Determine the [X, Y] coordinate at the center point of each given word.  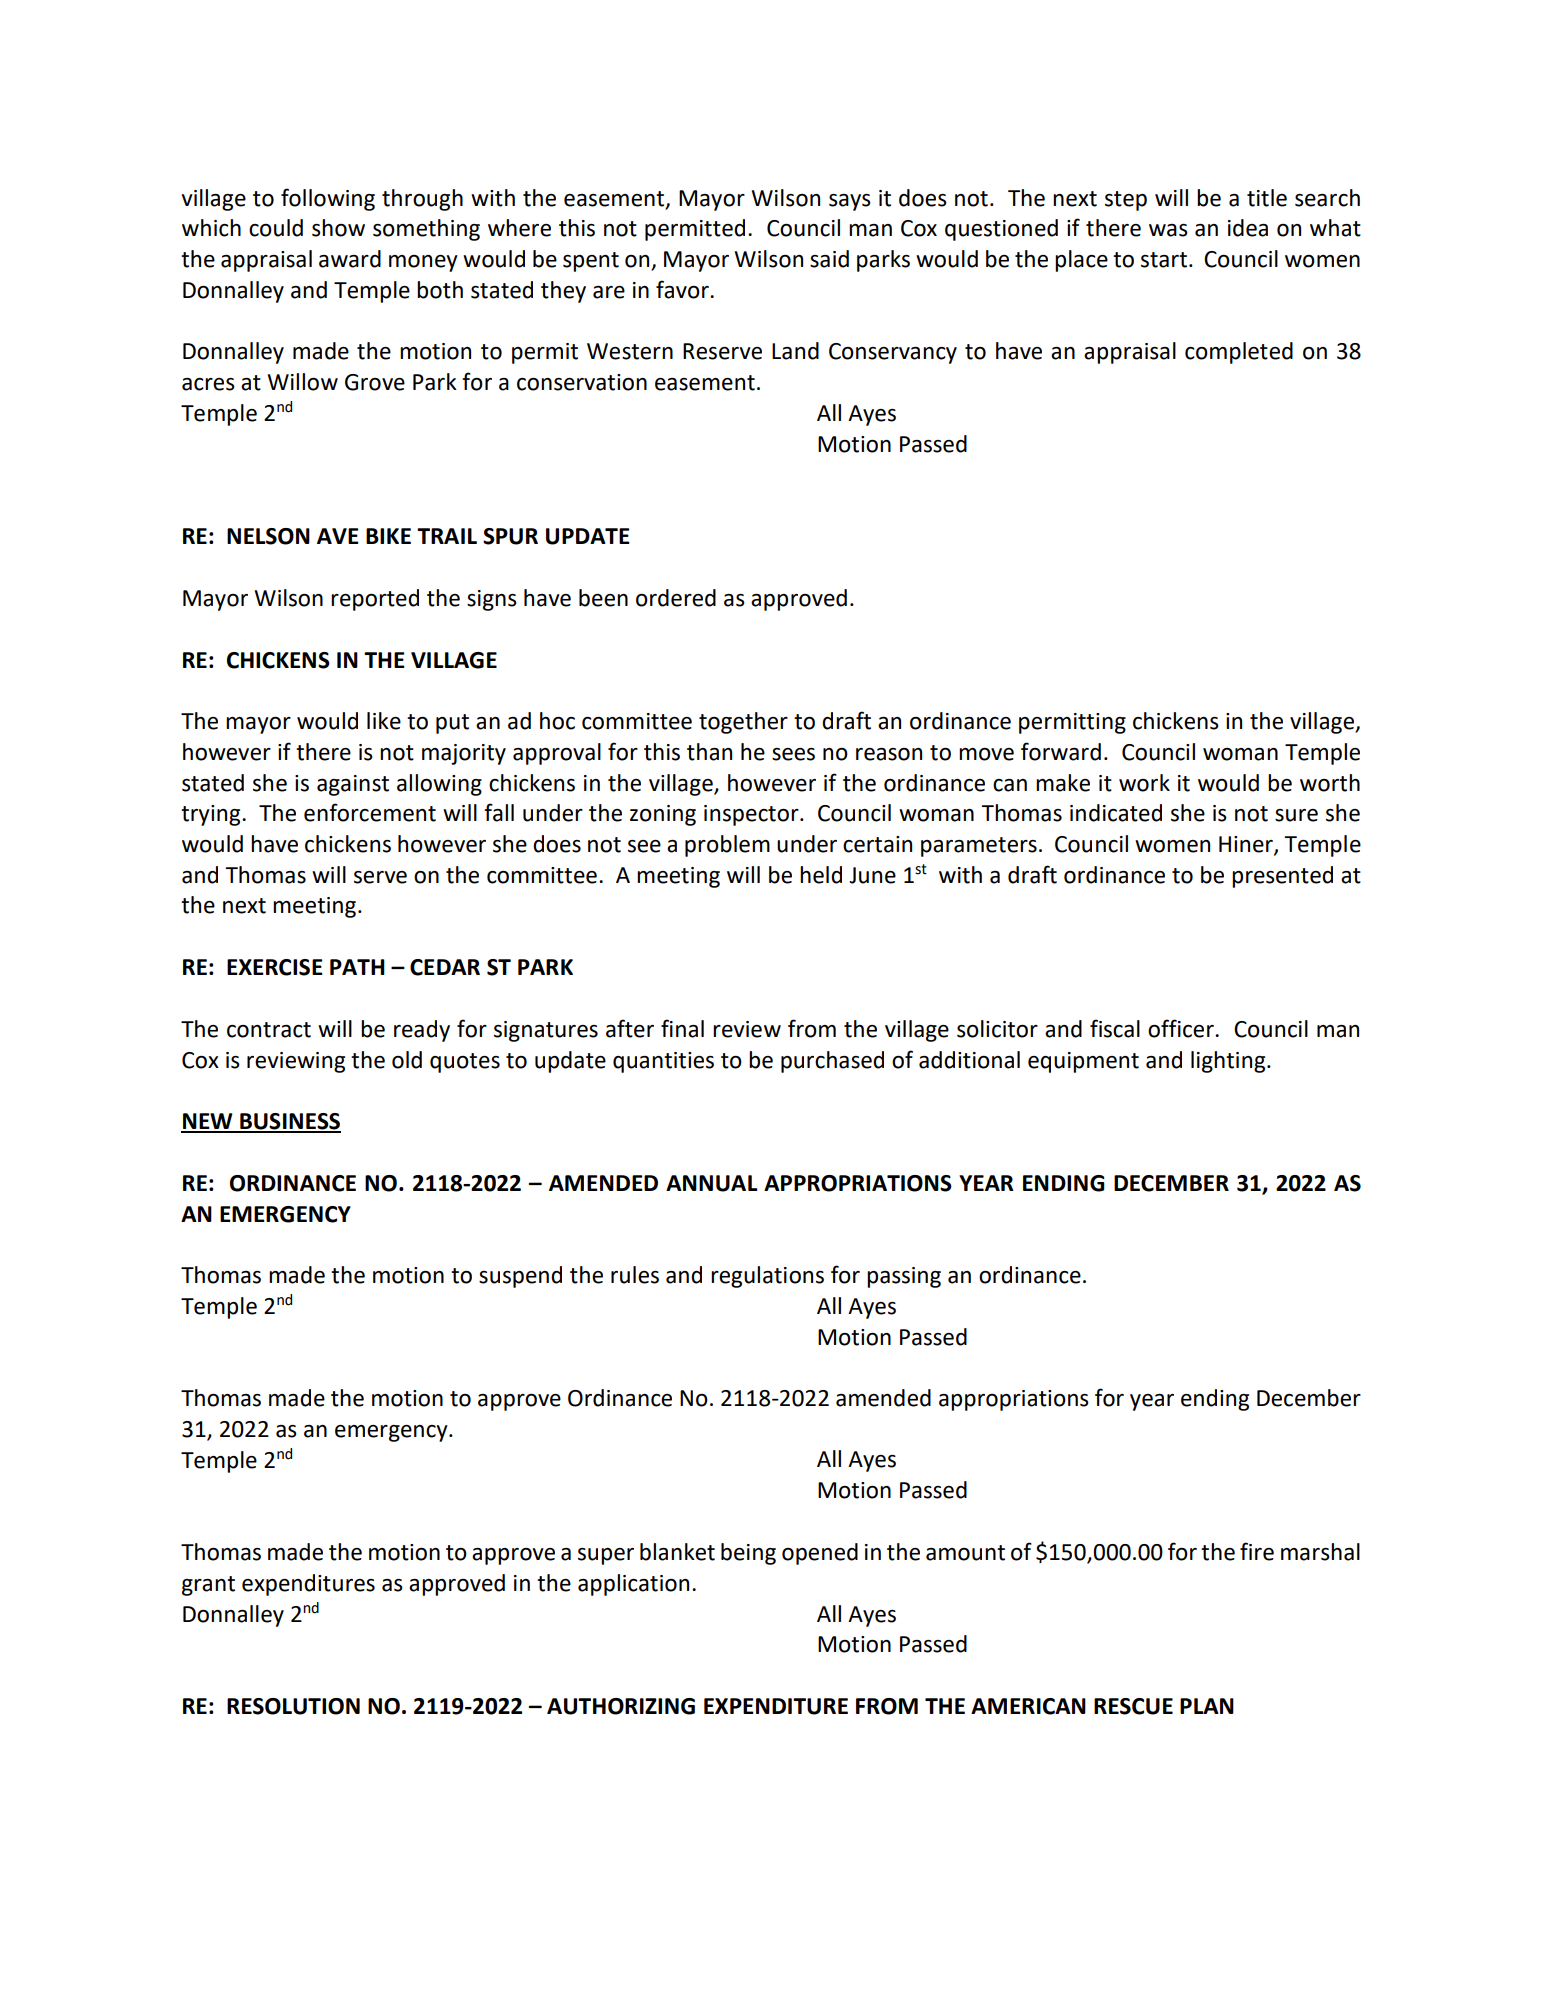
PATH [357, 967]
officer [1182, 1028]
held [821, 875]
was [1168, 230]
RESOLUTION [293, 1706]
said [829, 259]
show [338, 228]
